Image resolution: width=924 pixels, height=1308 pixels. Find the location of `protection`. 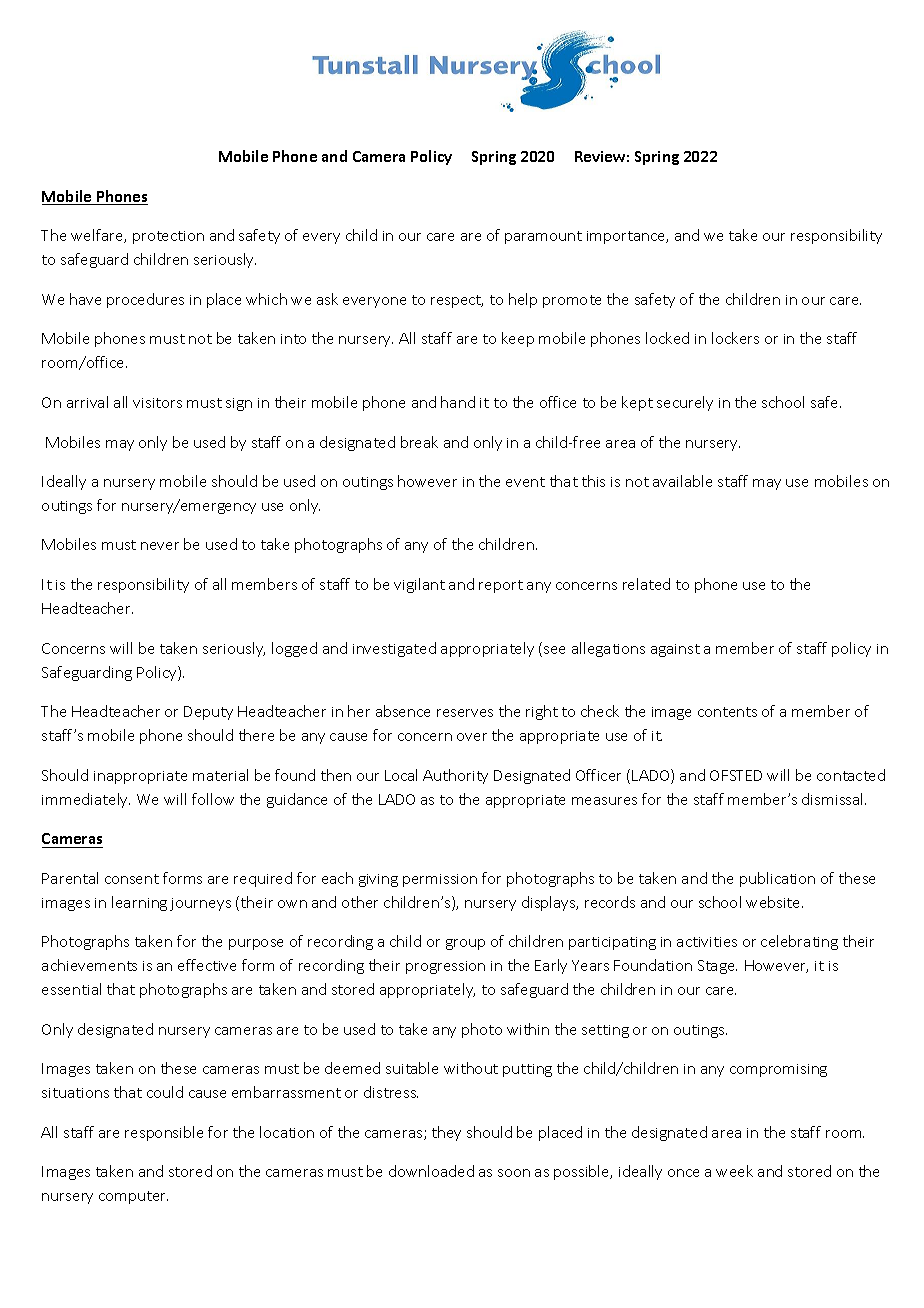

protection is located at coordinates (168, 237).
